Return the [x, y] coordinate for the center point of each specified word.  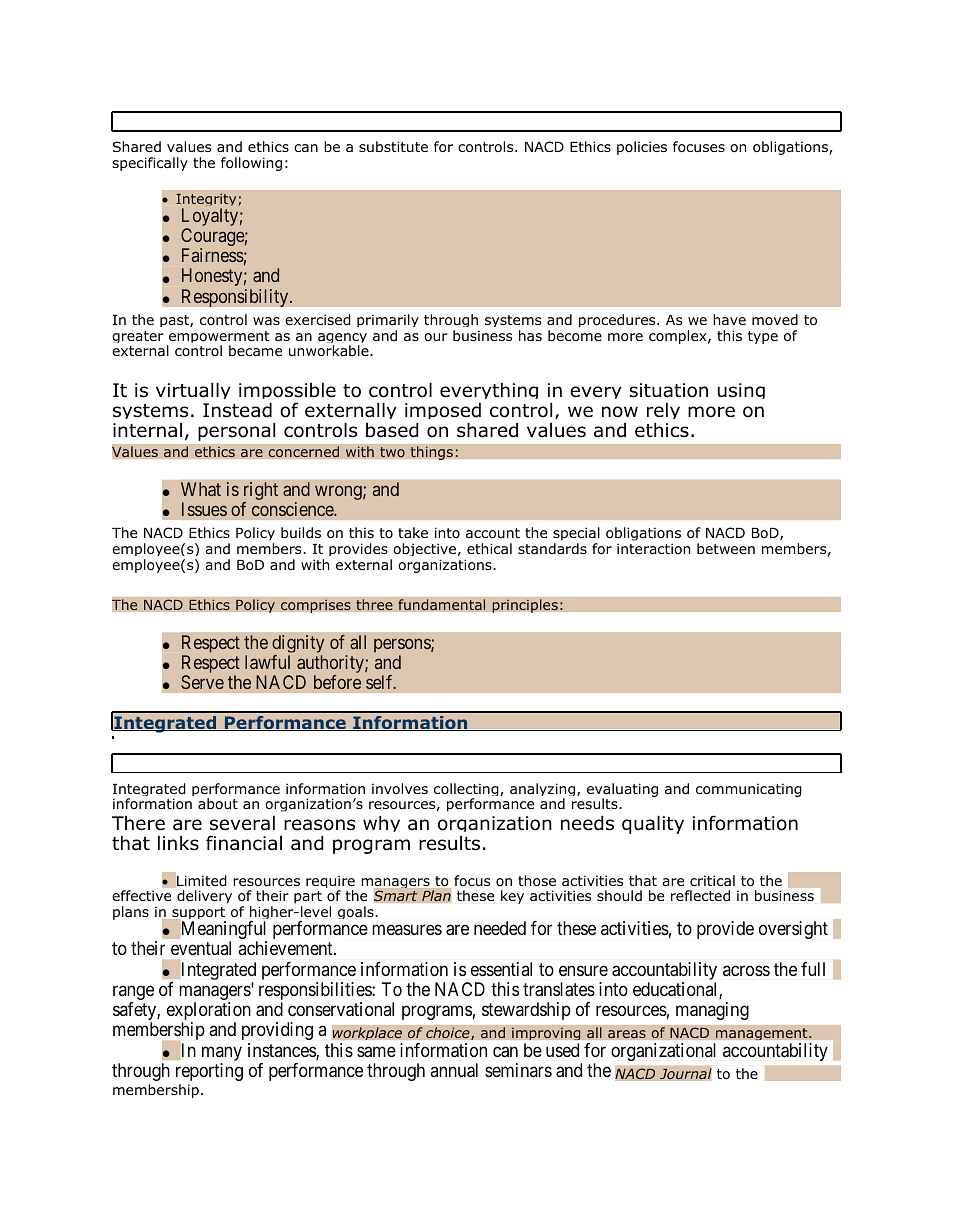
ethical [489, 548]
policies [642, 148]
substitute [393, 146]
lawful [267, 662]
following [251, 164]
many [222, 1055]
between [726, 548]
